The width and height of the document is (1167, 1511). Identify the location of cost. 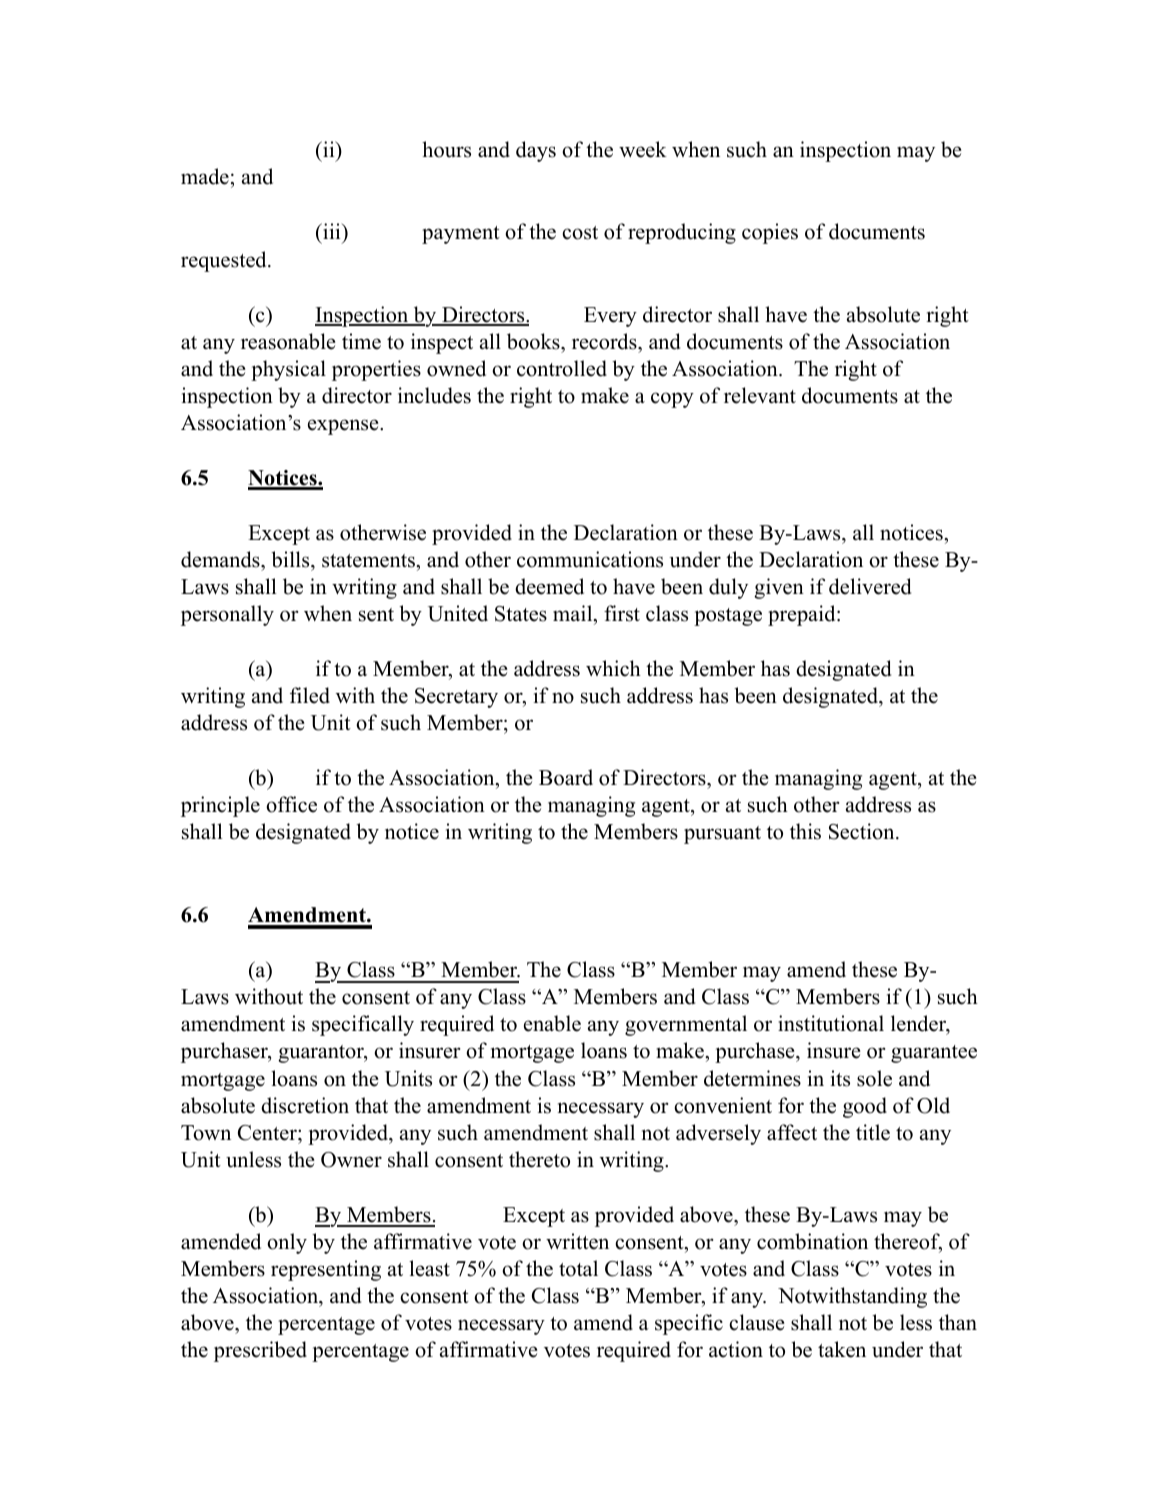
(580, 233).
